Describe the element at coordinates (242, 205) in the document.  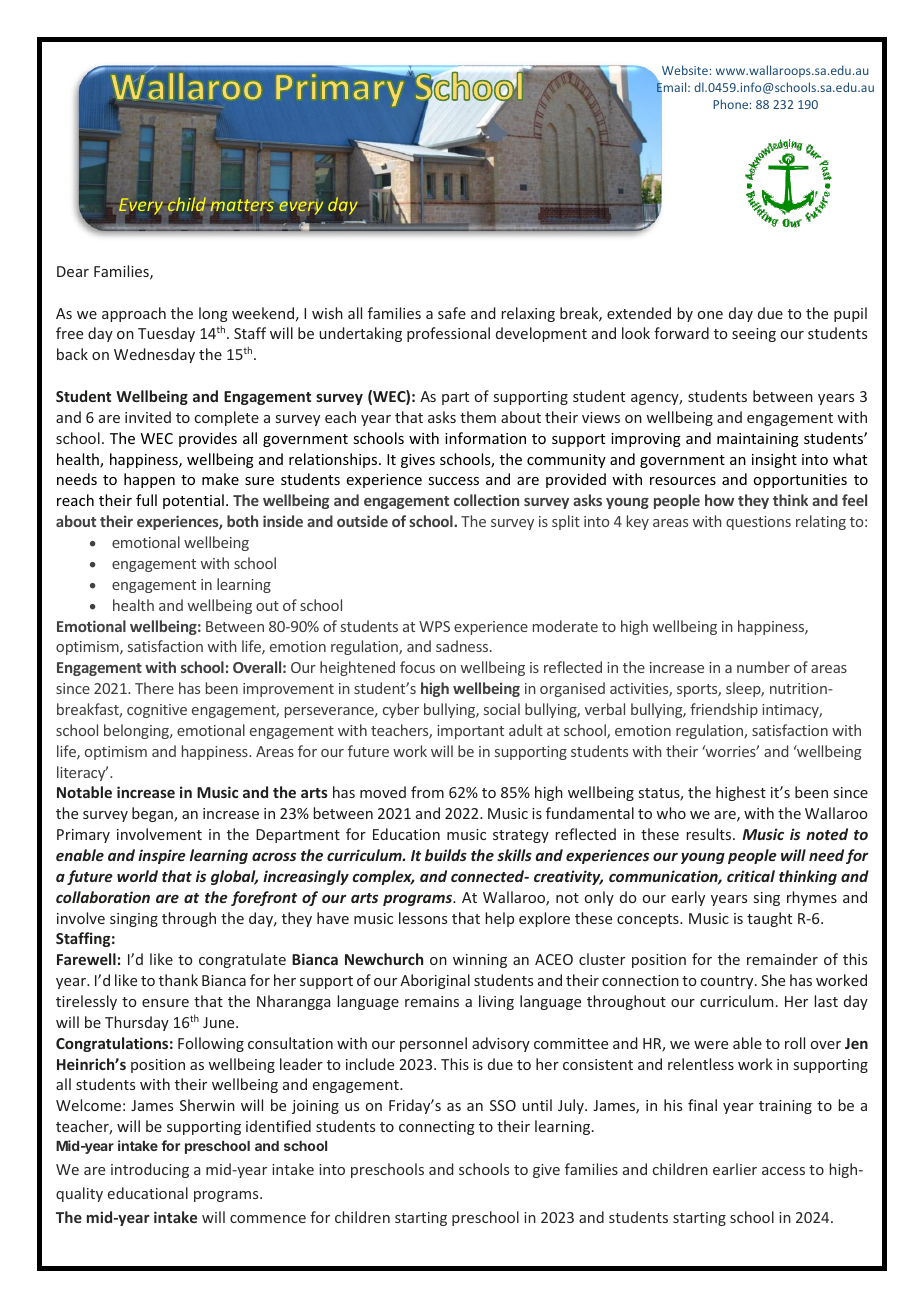
I see `matters` at that location.
